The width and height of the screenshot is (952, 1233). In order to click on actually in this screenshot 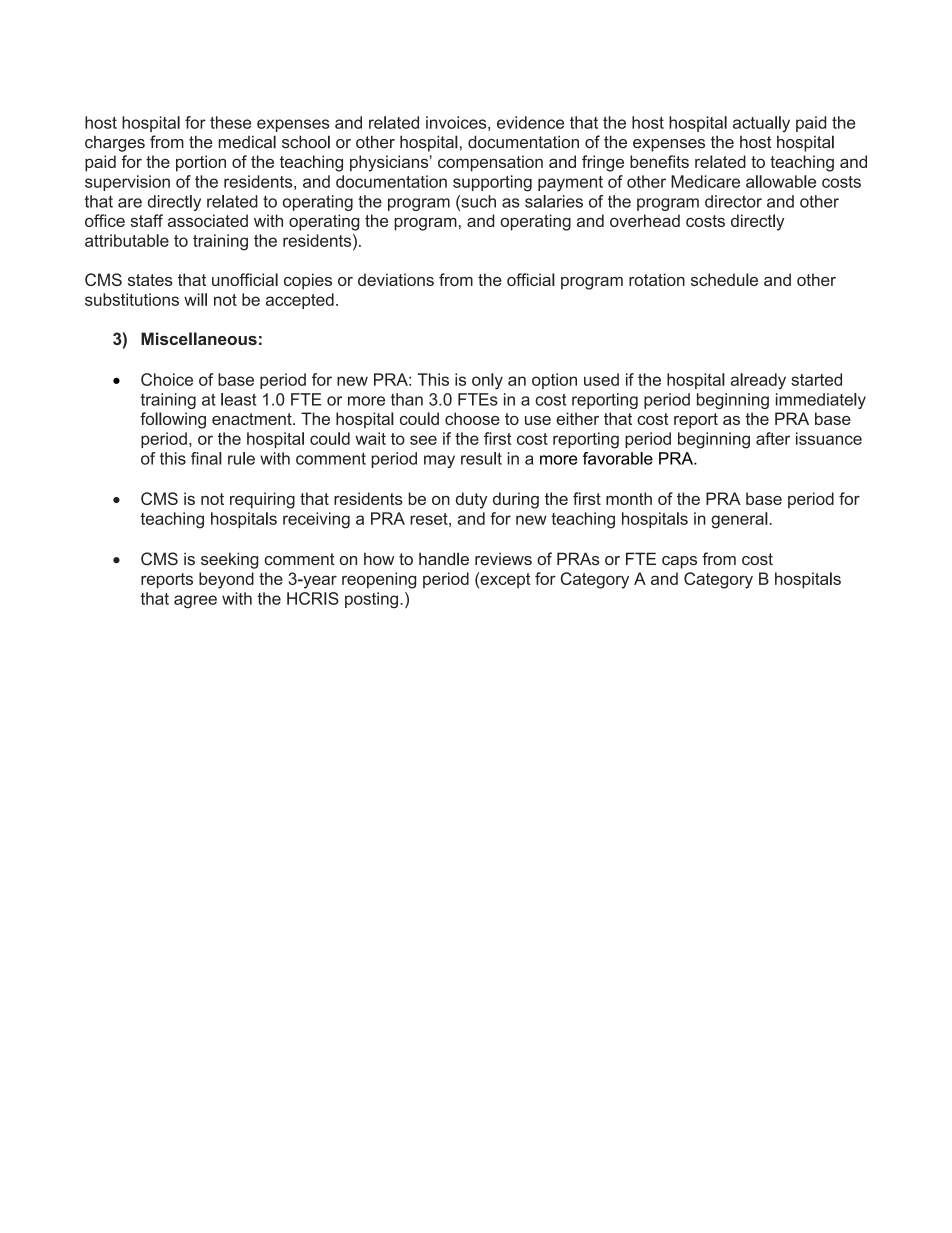, I will do `click(761, 124)`.
